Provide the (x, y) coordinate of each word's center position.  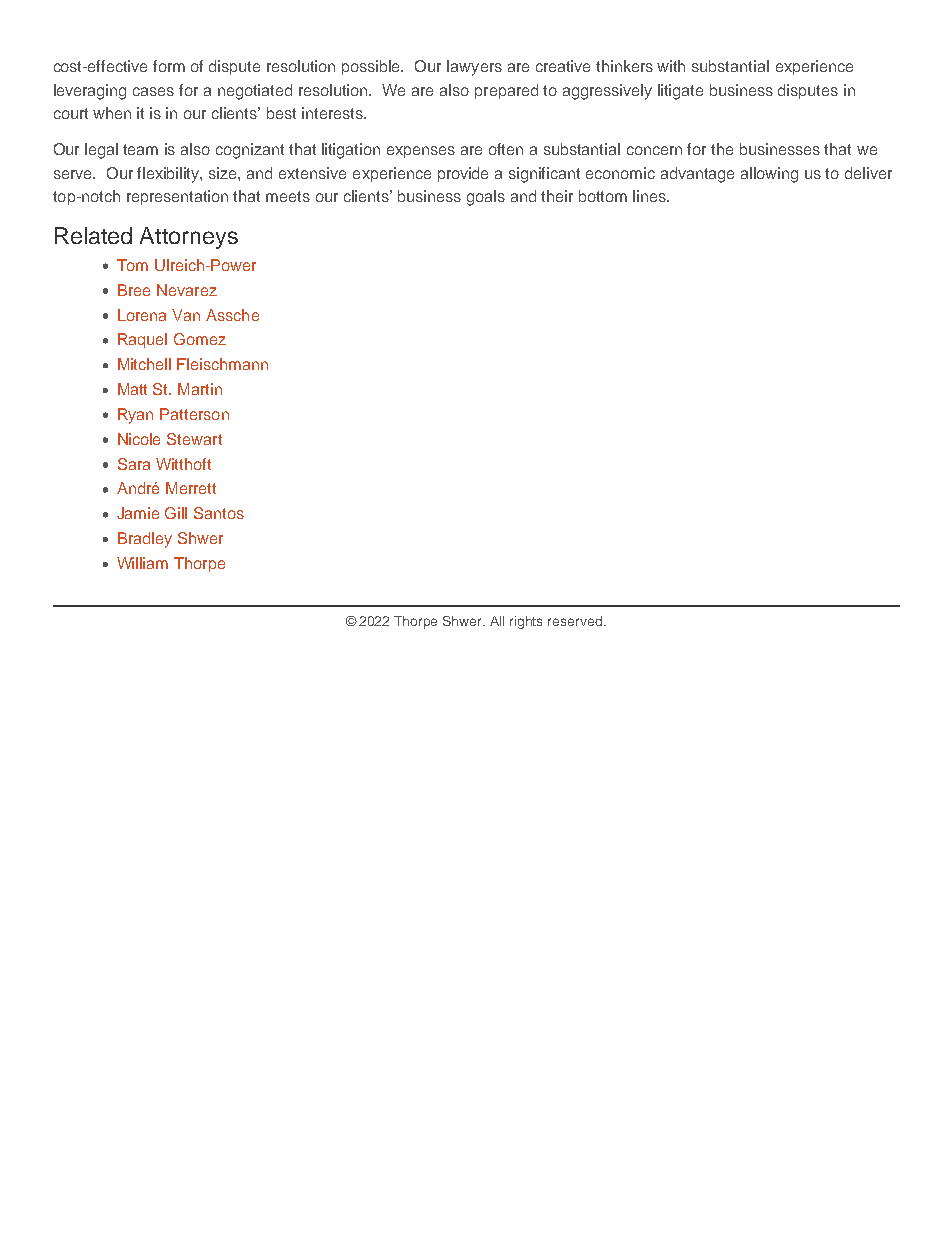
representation (177, 197)
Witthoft (183, 464)
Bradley (145, 540)
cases (153, 91)
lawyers (474, 68)
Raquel (142, 340)
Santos (219, 513)
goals (486, 198)
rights (526, 622)
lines (650, 196)
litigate (680, 92)
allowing (769, 175)
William (142, 563)
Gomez (200, 339)
